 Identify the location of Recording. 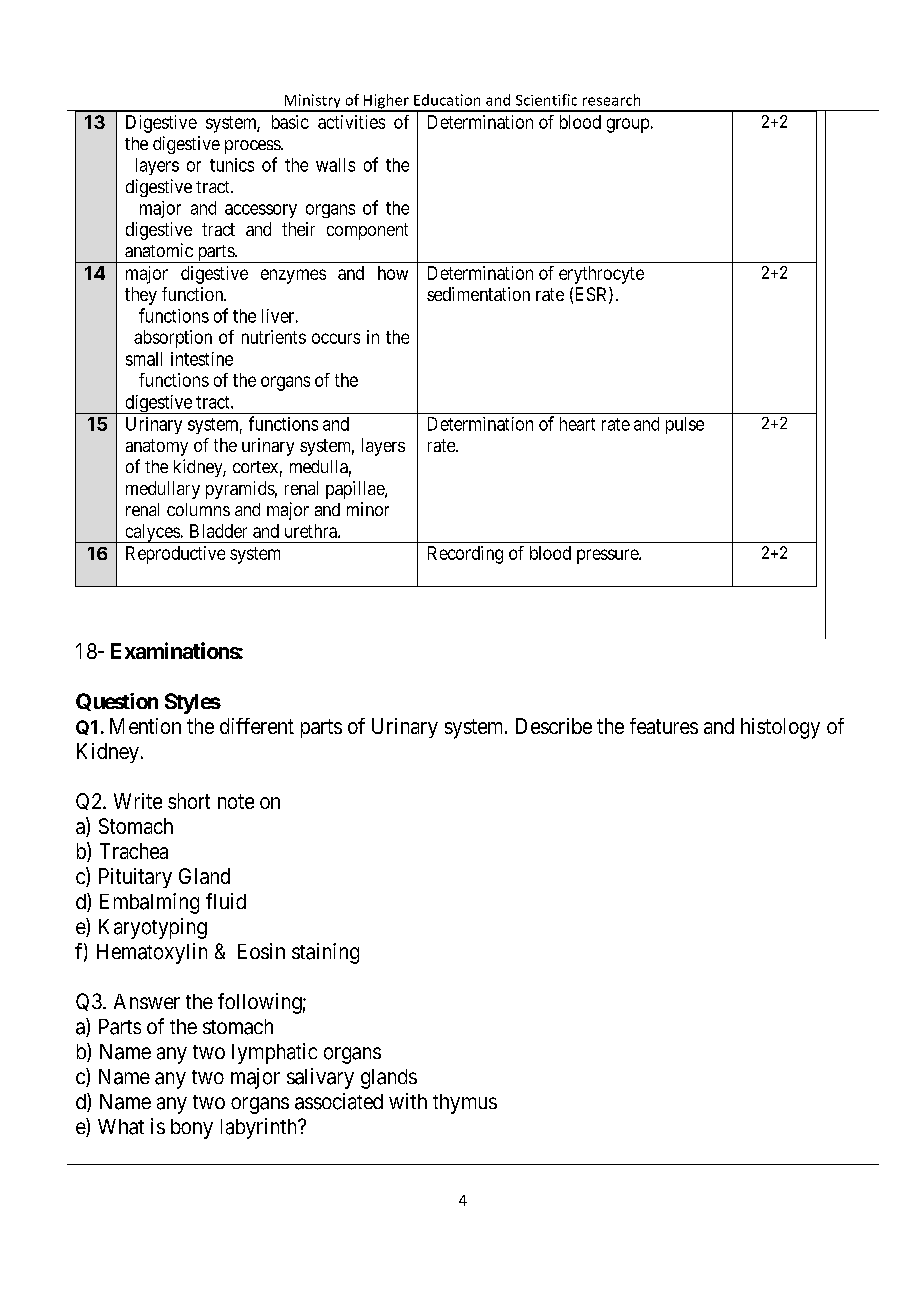
(465, 555).
